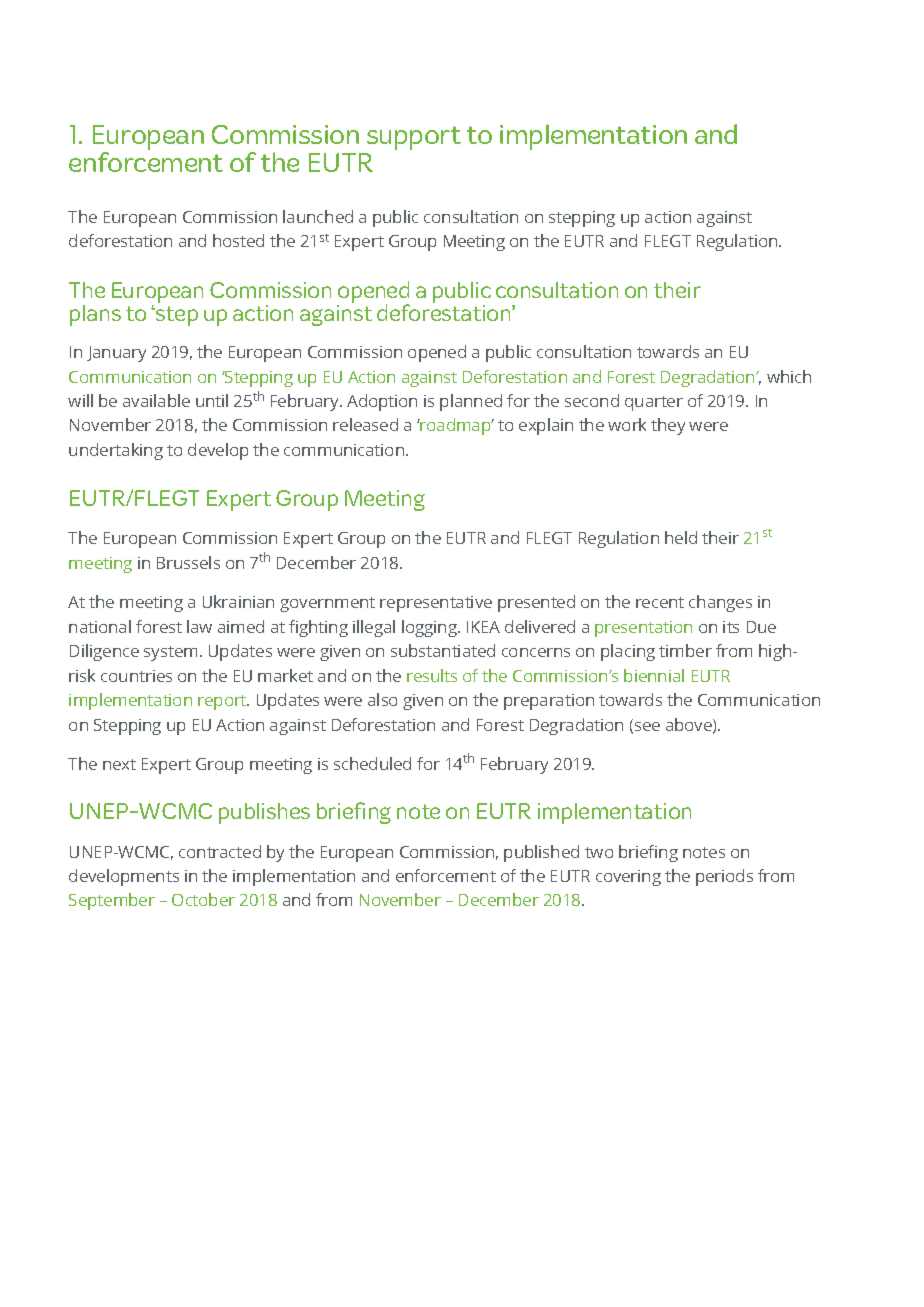 This screenshot has width=924, height=1307. What do you see at coordinates (203, 899) in the screenshot?
I see `October` at bounding box center [203, 899].
